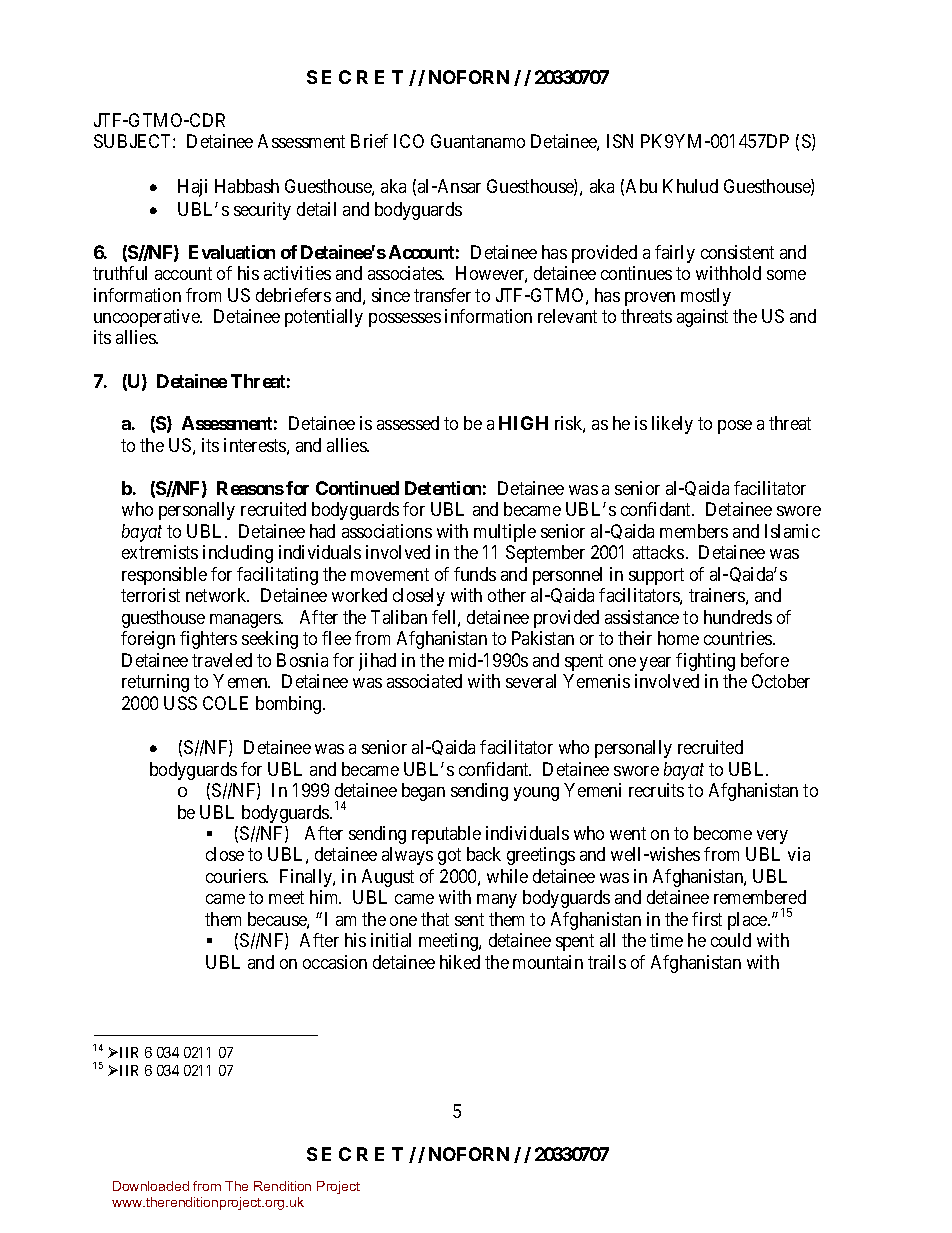 This screenshot has width=952, height=1233. What do you see at coordinates (607, 962) in the screenshot?
I see `trails` at bounding box center [607, 962].
